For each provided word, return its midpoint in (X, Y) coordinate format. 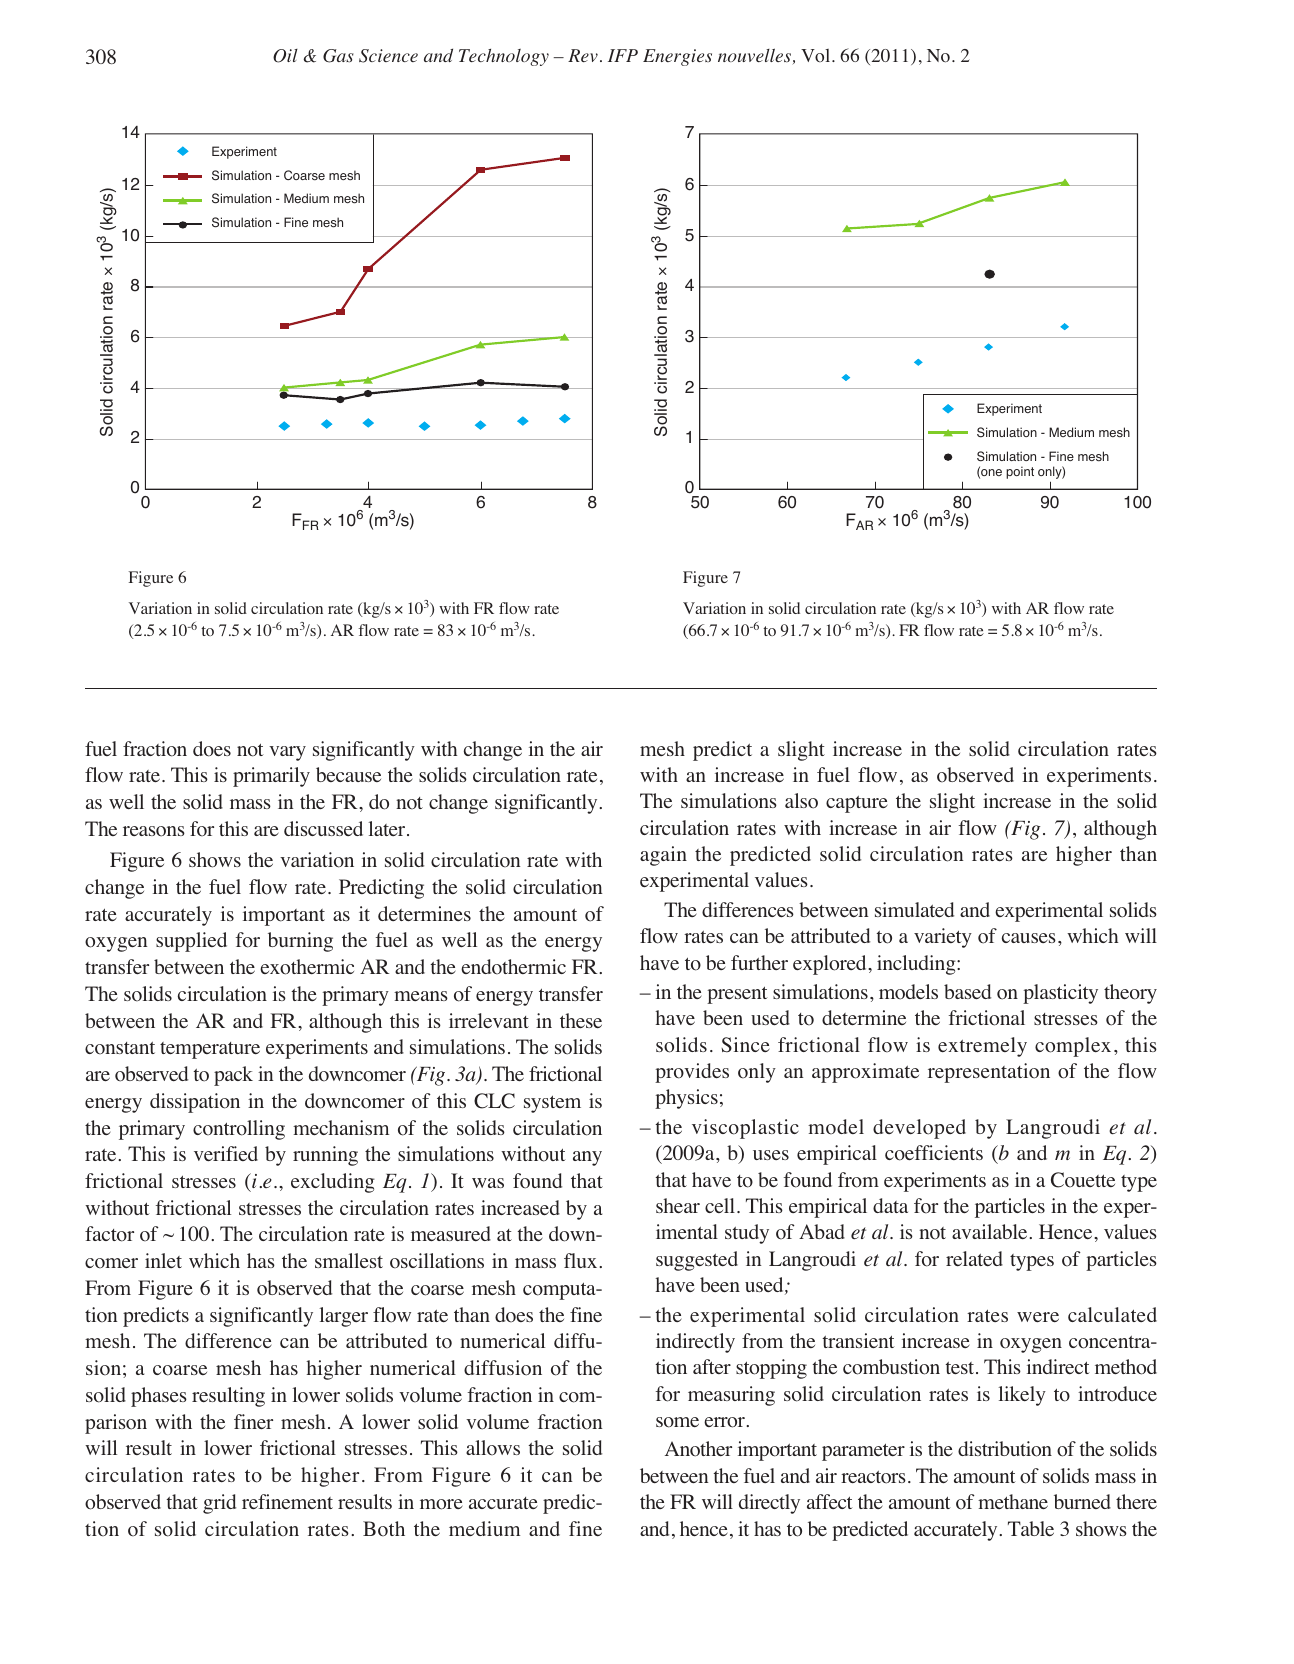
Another (698, 1449)
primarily (271, 777)
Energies (677, 57)
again (663, 856)
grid (219, 1504)
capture (857, 804)
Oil (285, 56)
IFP (623, 55)
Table (1031, 1528)
